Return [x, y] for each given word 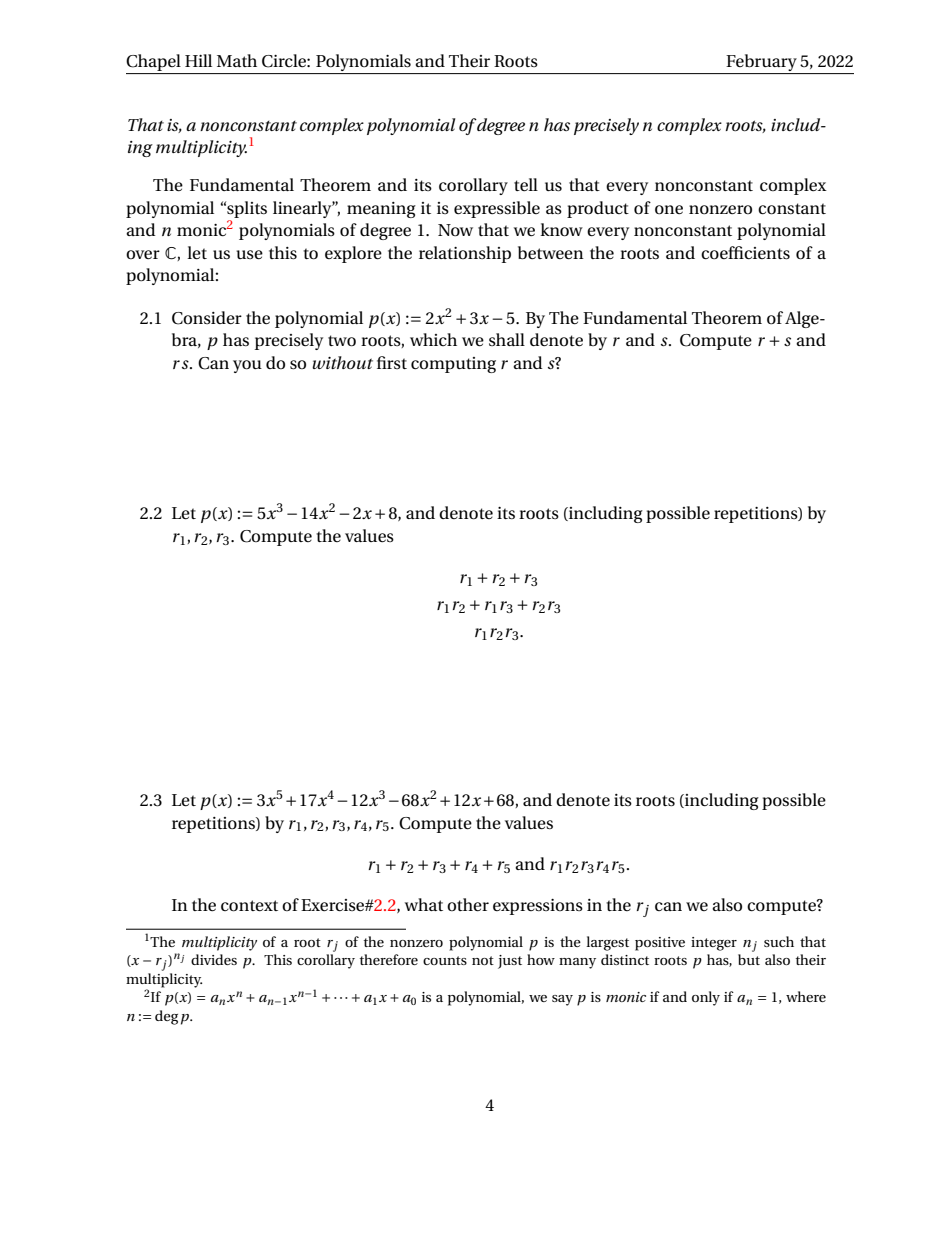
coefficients [745, 253]
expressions [538, 907]
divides [214, 959]
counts [445, 960]
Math [237, 60]
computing [453, 365]
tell [526, 184]
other [468, 905]
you [247, 366]
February [762, 62]
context [249, 906]
